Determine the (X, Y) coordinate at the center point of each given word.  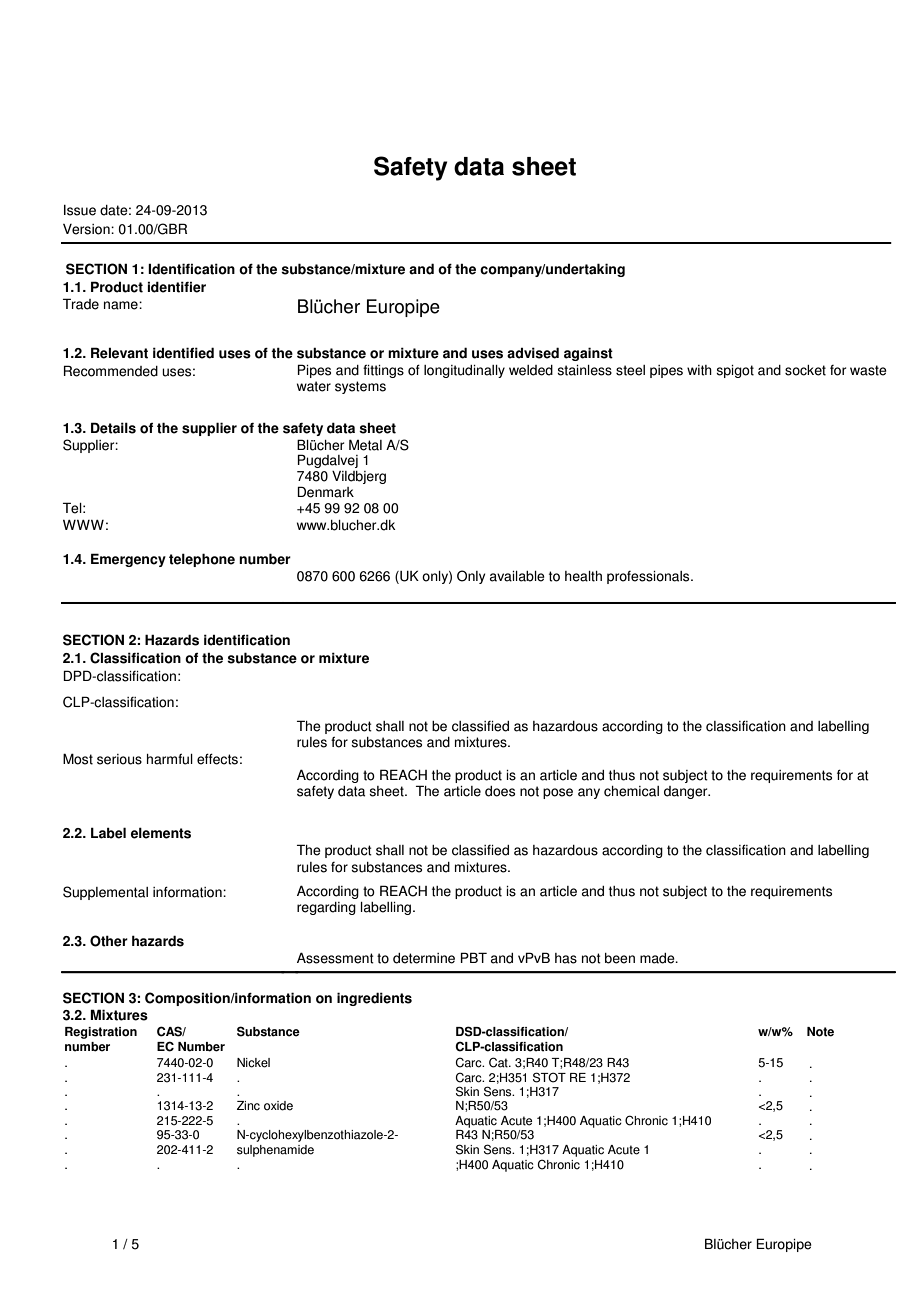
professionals (649, 577)
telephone (202, 560)
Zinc (248, 1106)
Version (87, 229)
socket (805, 370)
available (517, 576)
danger (687, 792)
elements (161, 833)
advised (533, 353)
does (500, 791)
